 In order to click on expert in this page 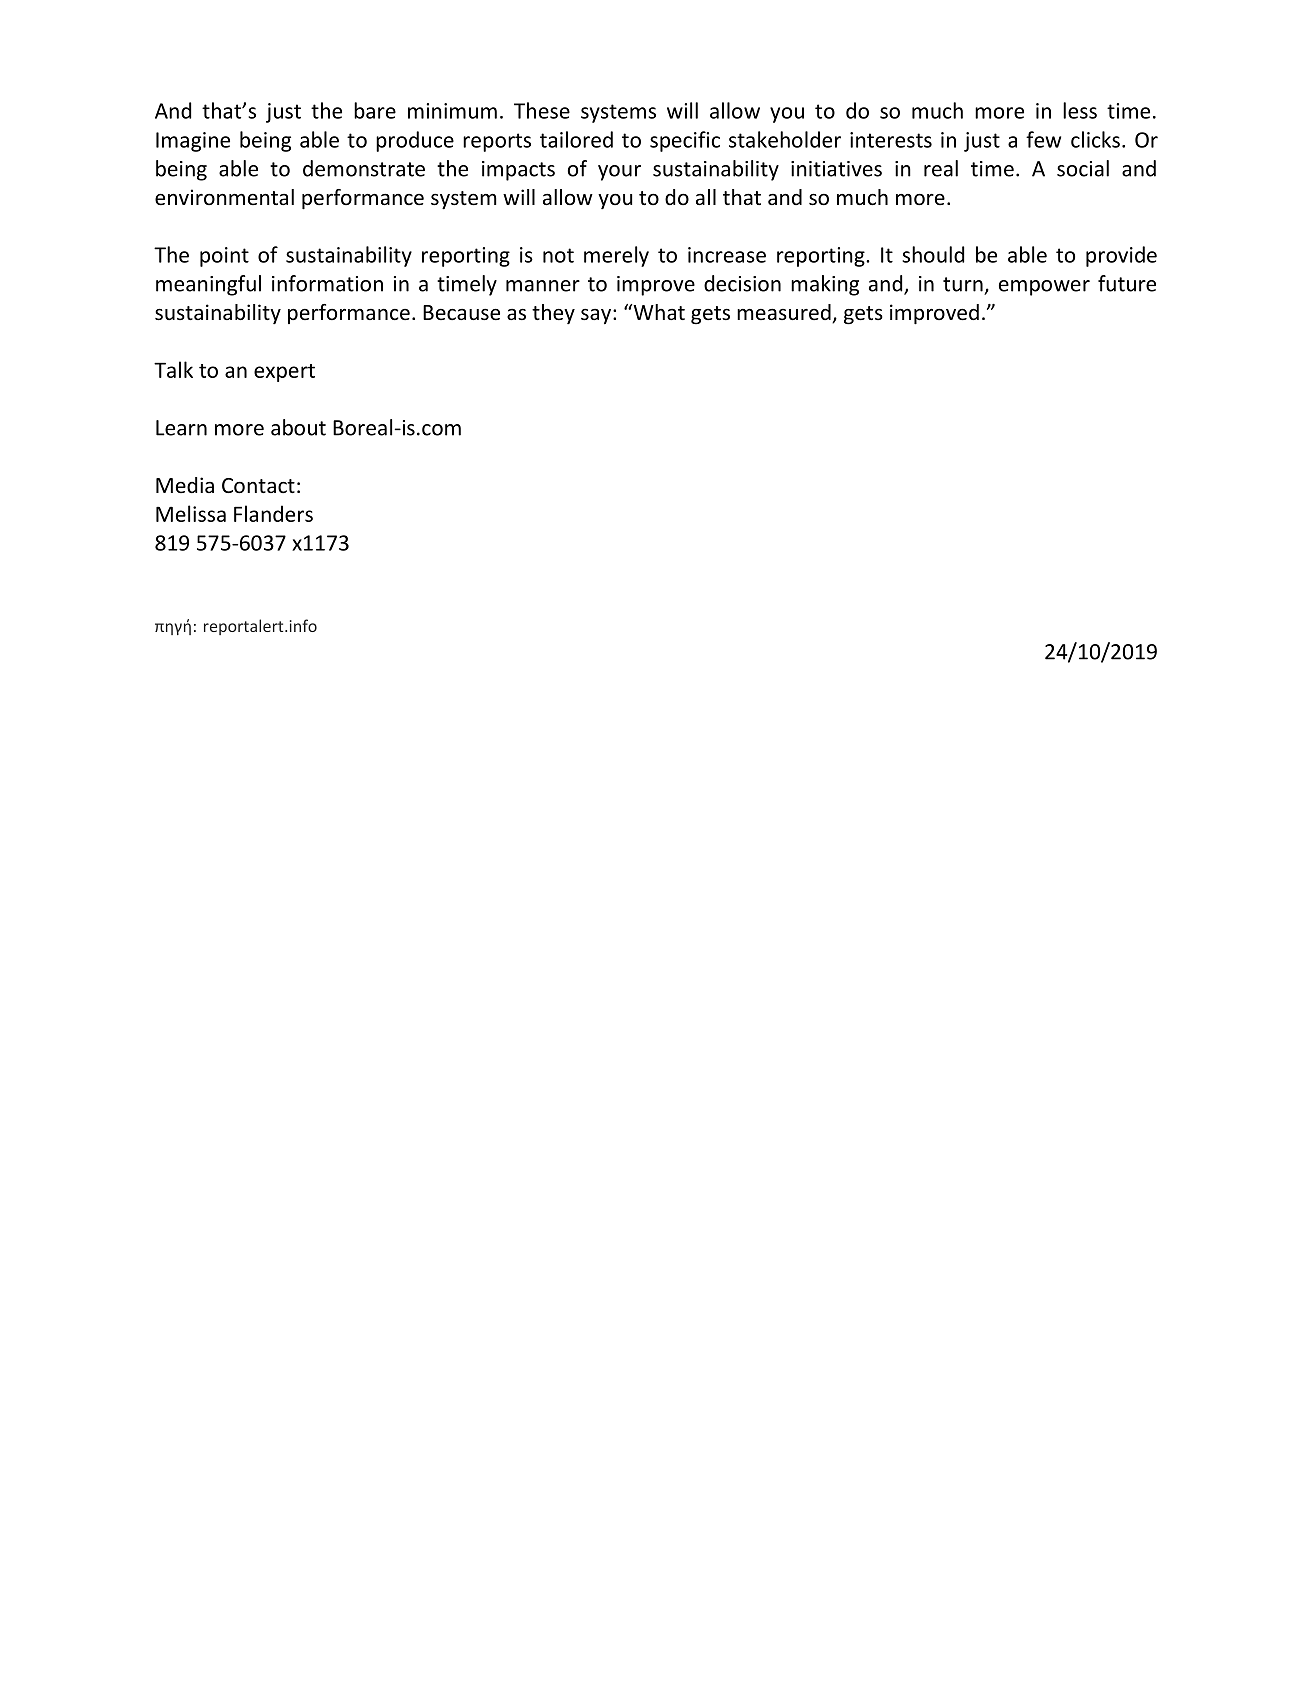, I will do `click(284, 373)`.
